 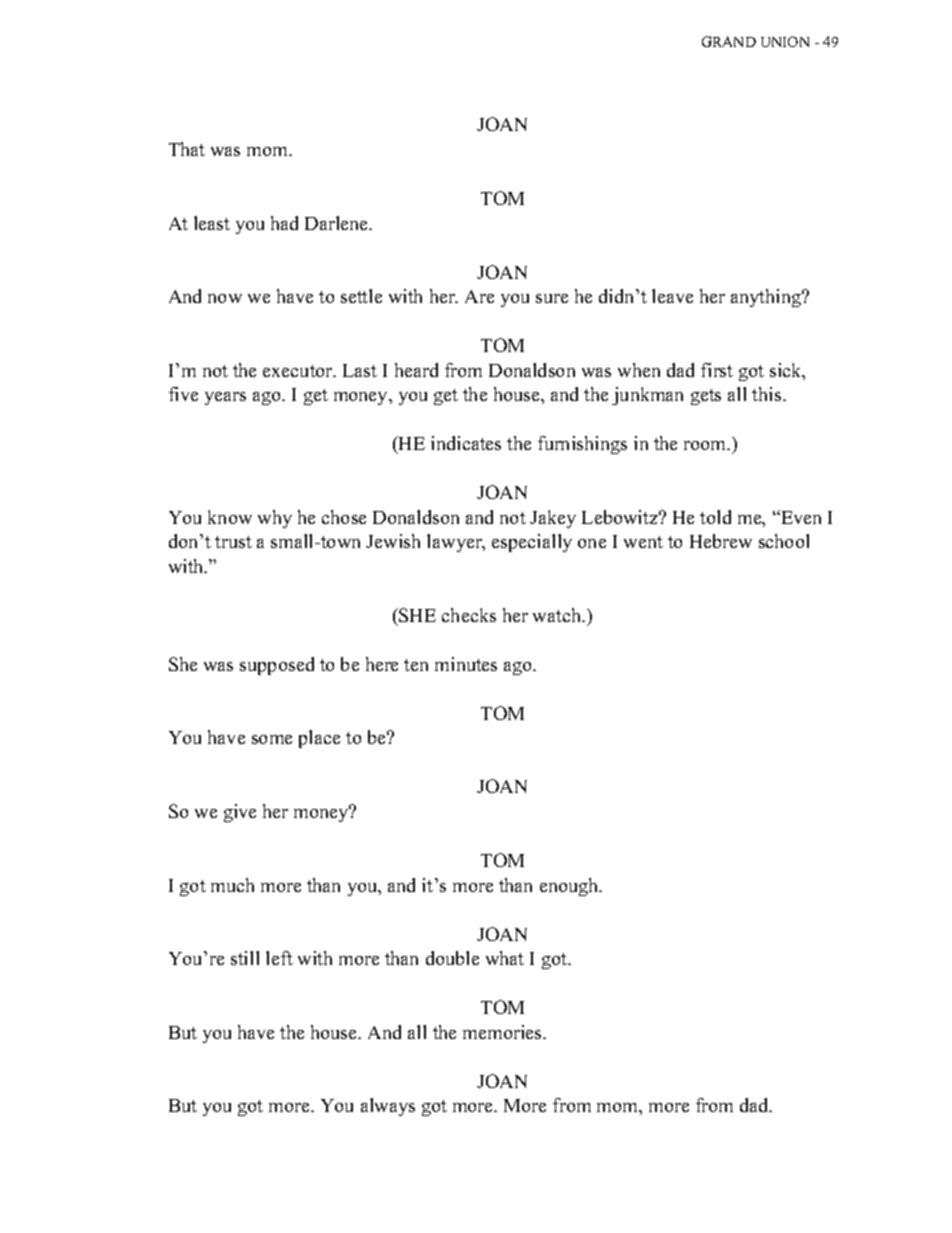 What do you see at coordinates (233, 542) in the image?
I see `trust` at bounding box center [233, 542].
